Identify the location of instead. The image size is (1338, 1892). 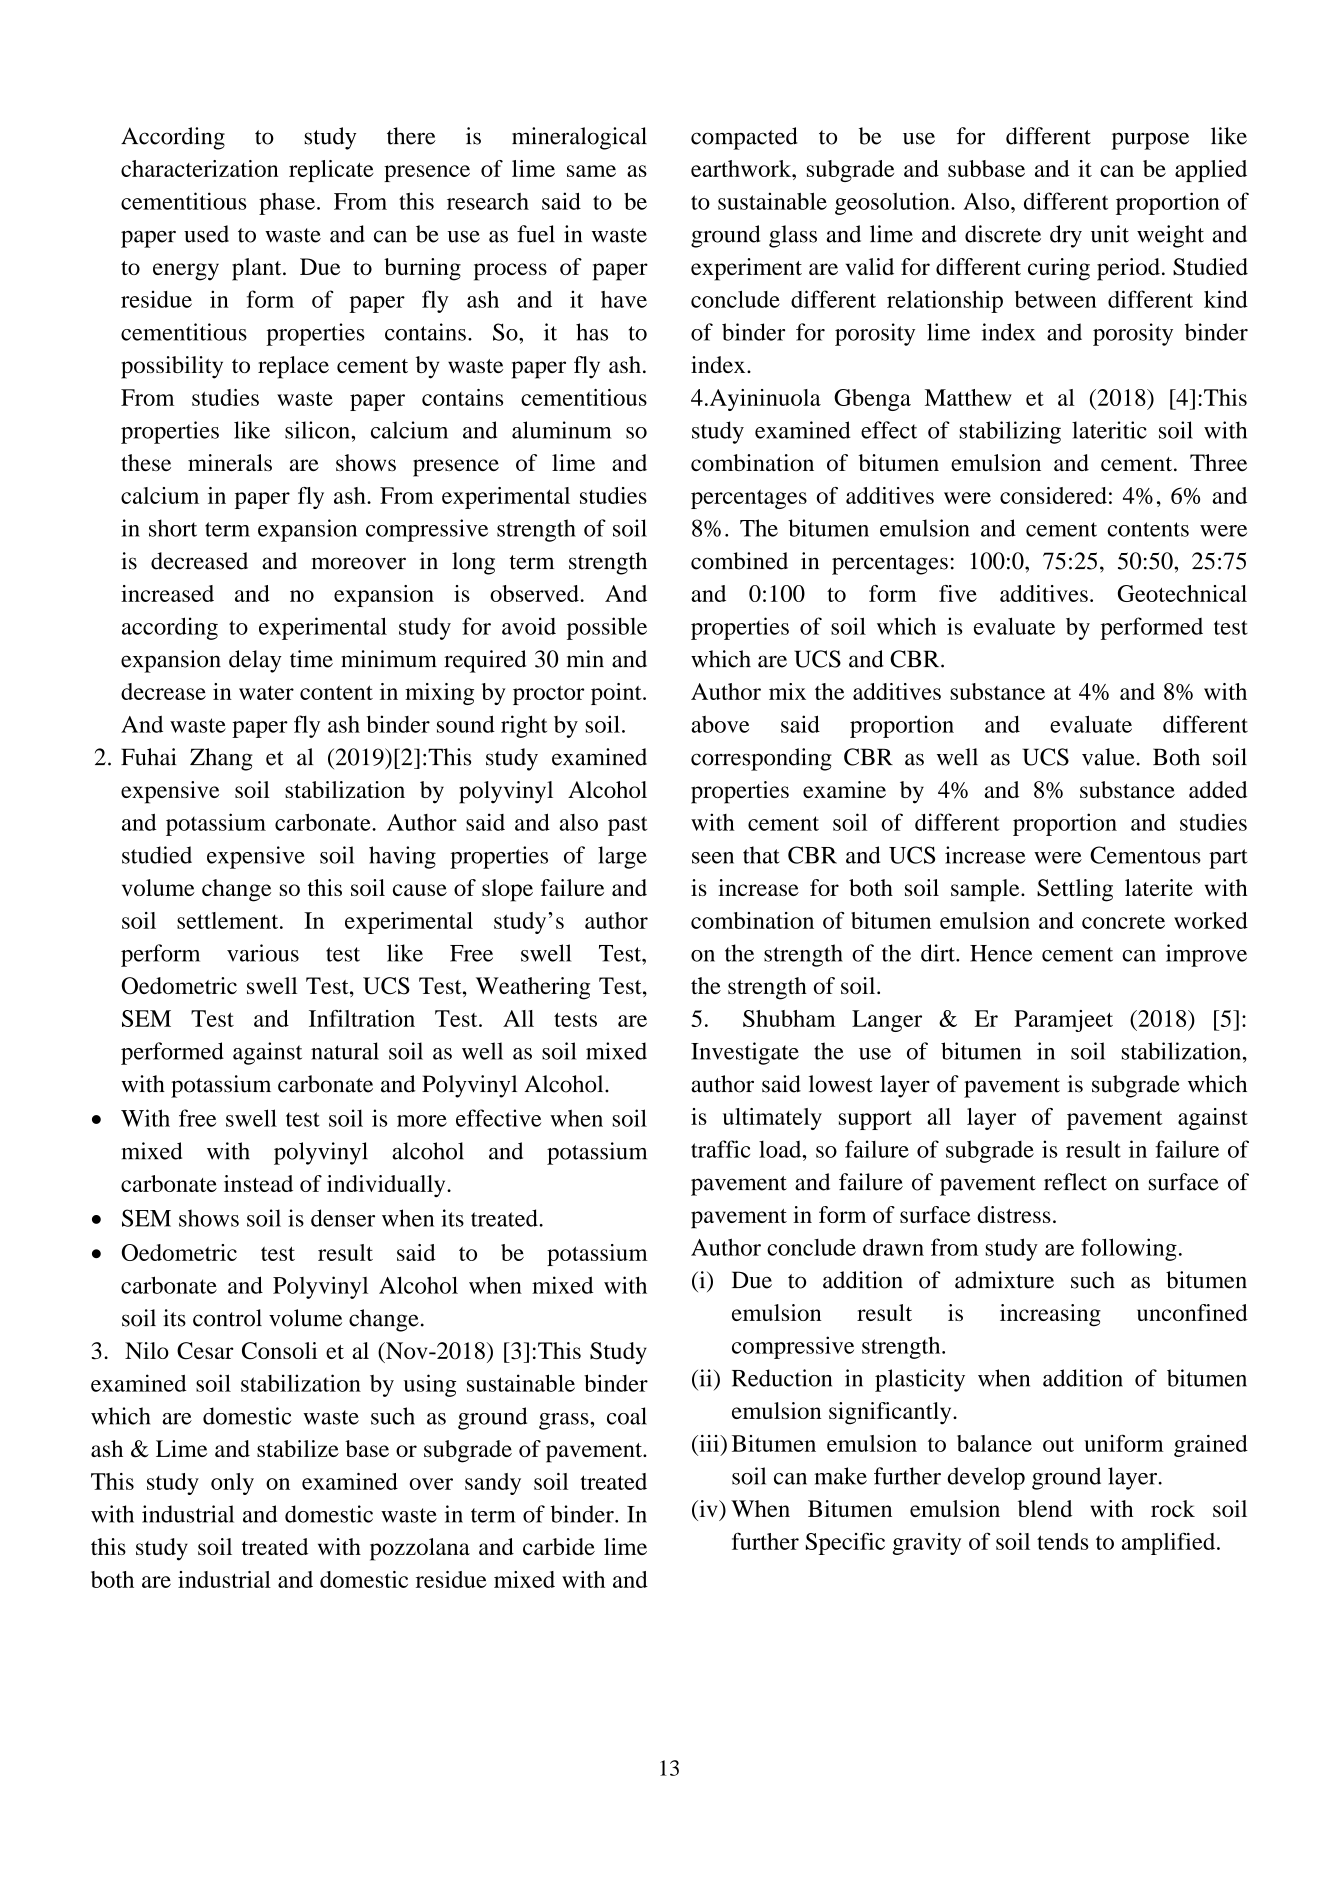
(258, 1183).
